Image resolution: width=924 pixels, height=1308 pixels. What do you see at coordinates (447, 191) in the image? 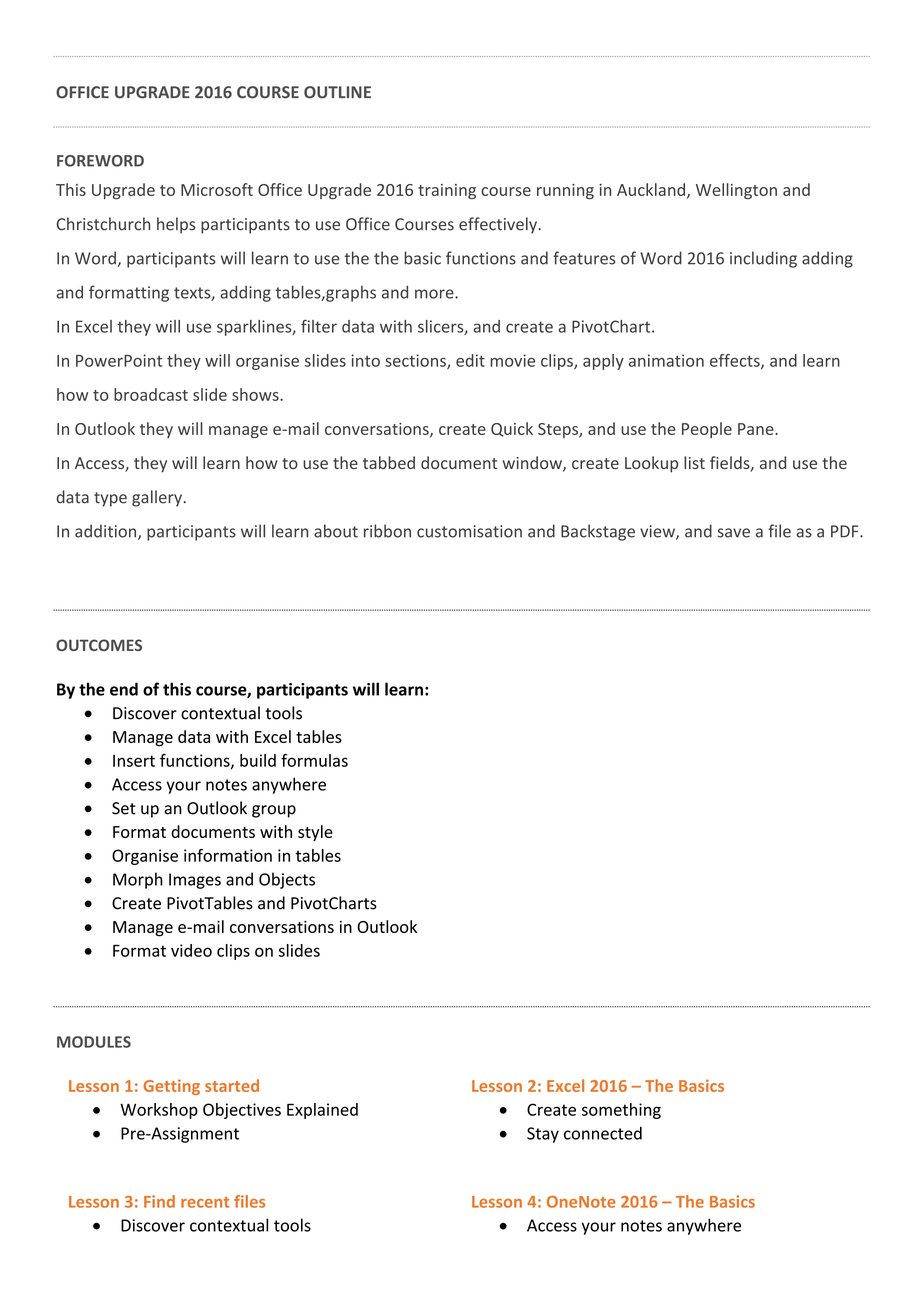
I see `training` at bounding box center [447, 191].
